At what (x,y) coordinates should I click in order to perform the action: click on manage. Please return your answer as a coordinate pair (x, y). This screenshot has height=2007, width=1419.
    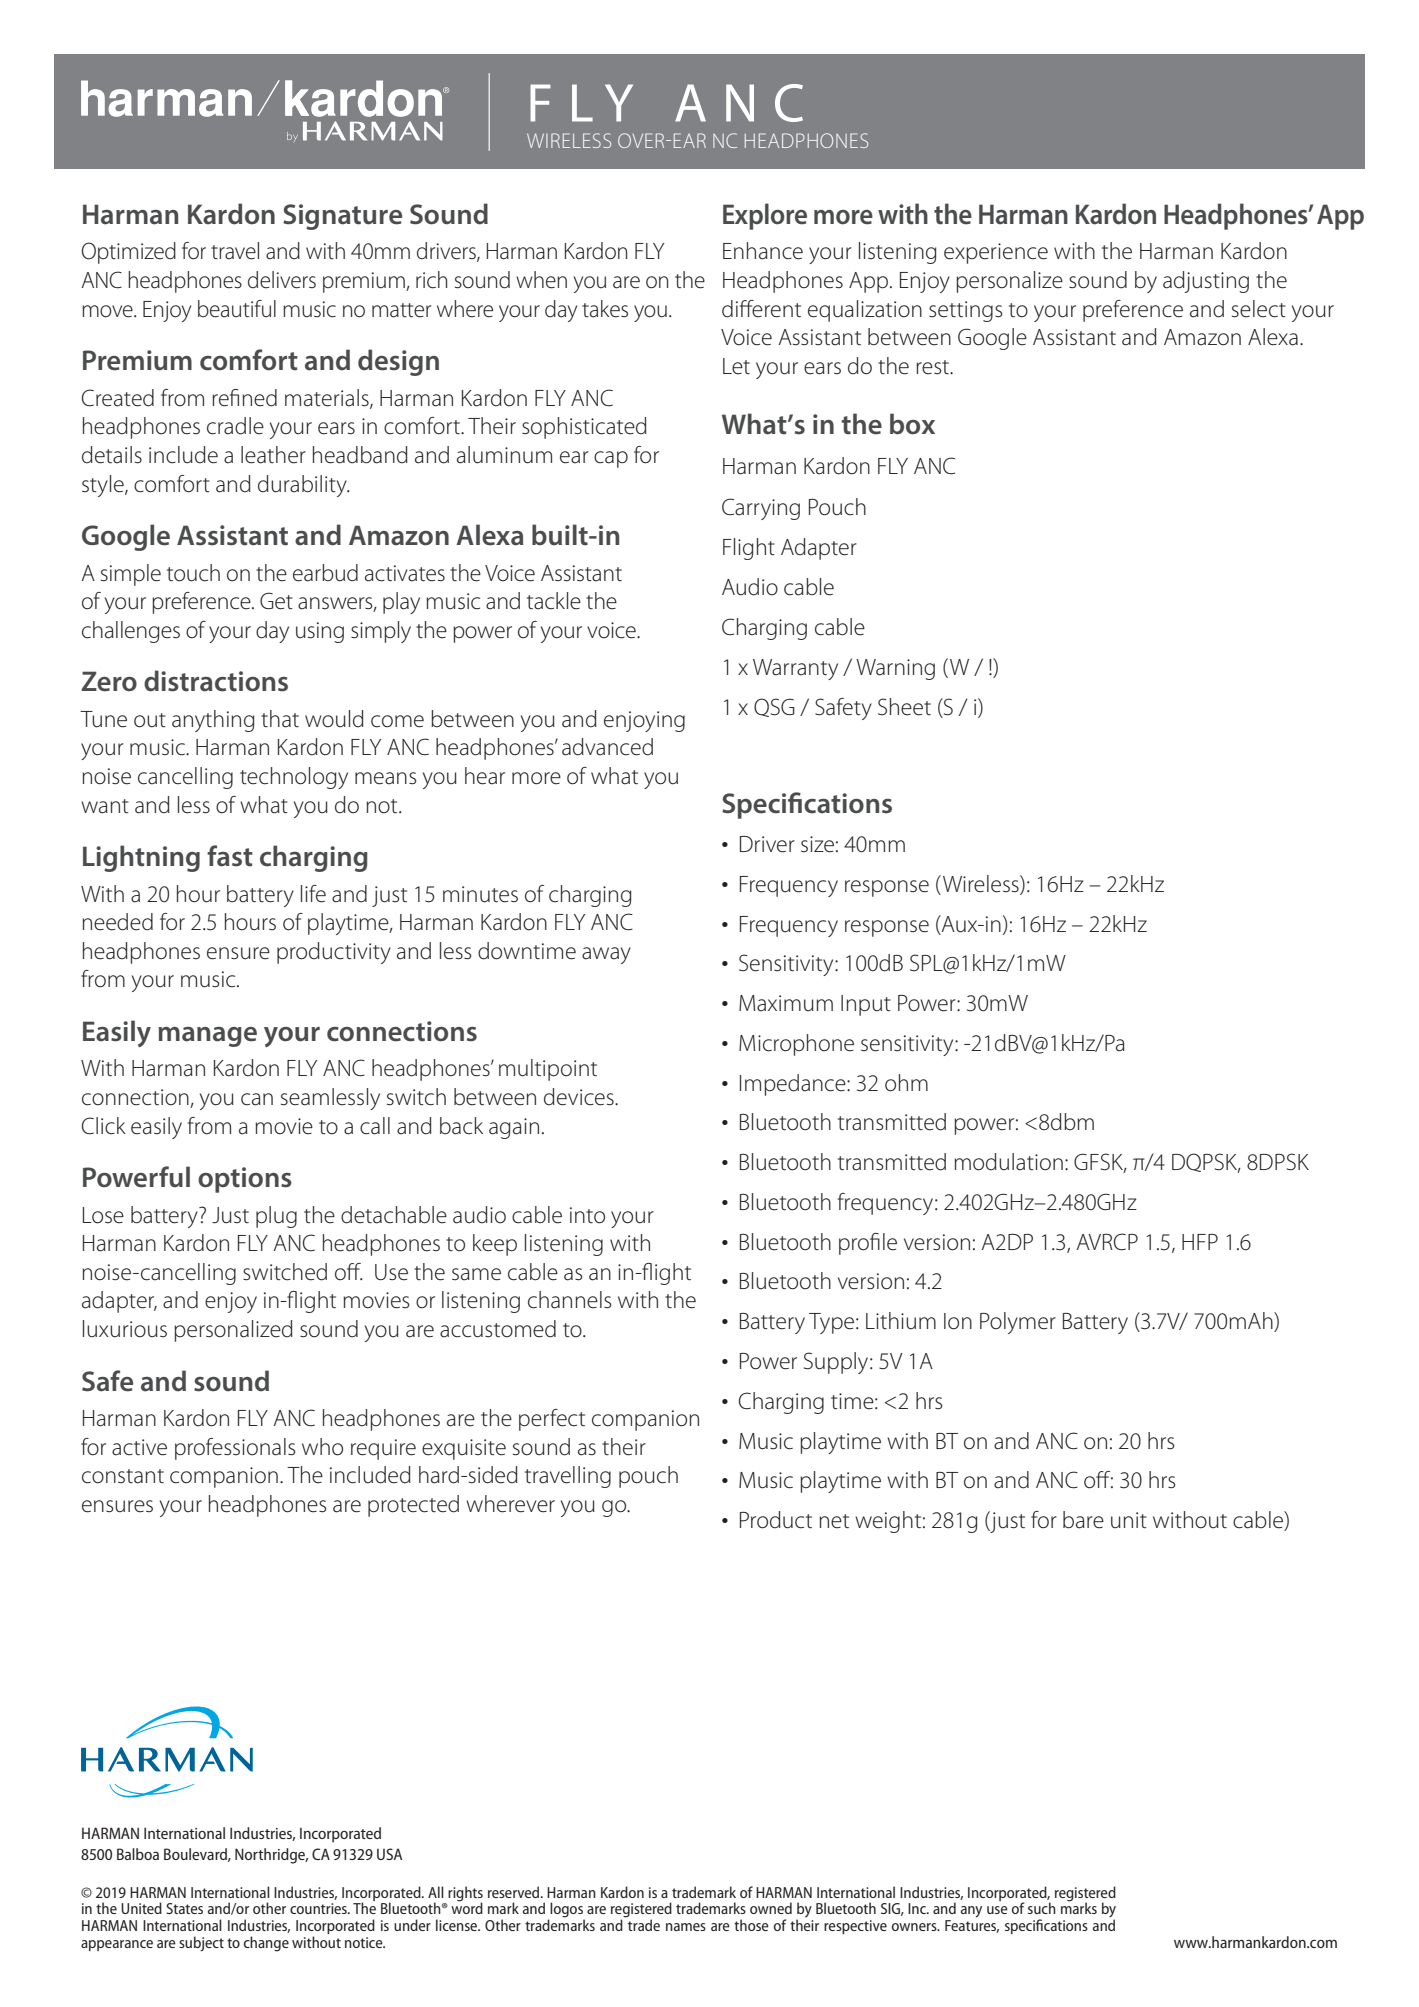
    Looking at the image, I should click on (208, 1037).
